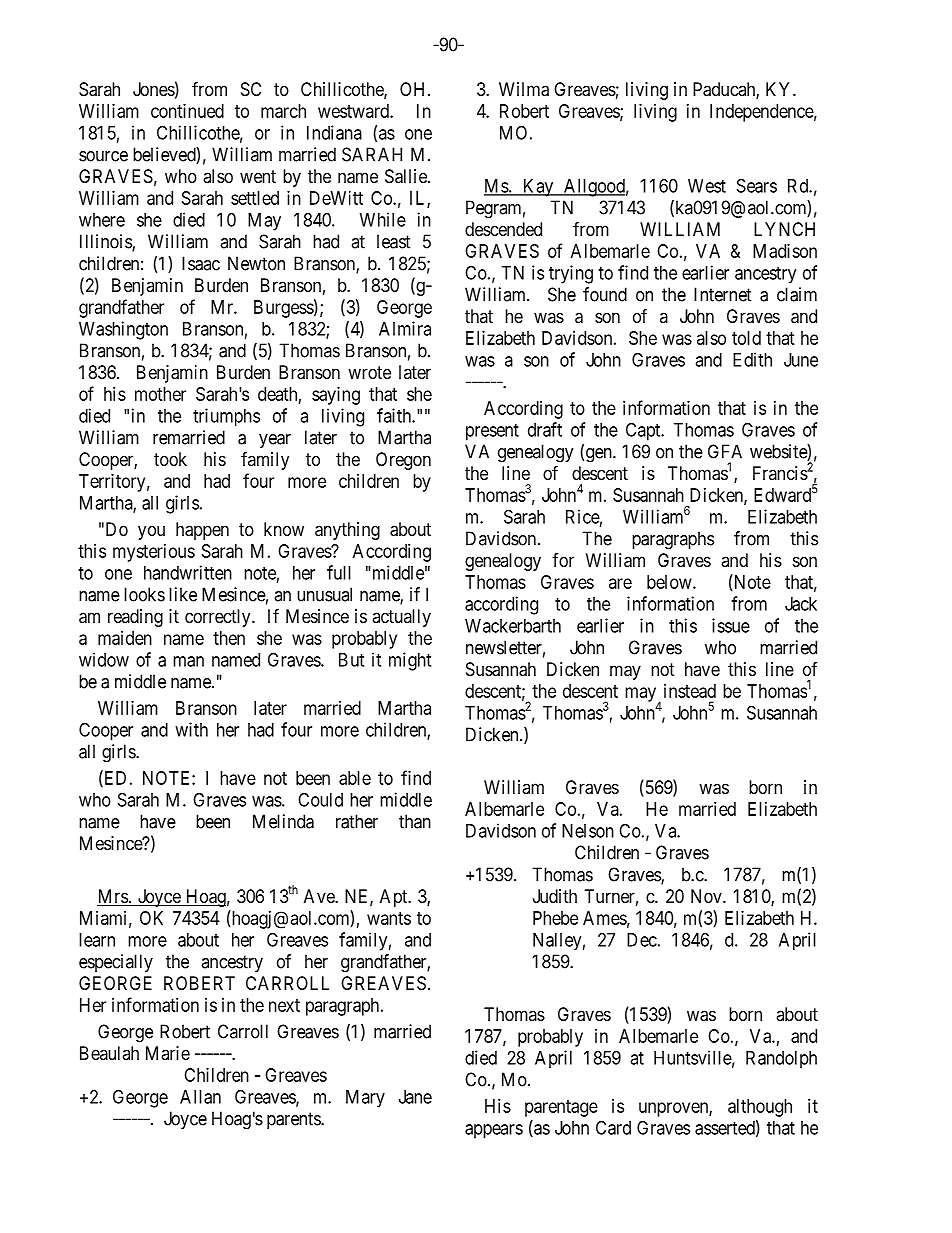 Image resolution: width=952 pixels, height=1233 pixels. What do you see at coordinates (187, 111) in the screenshot?
I see `continued` at bounding box center [187, 111].
